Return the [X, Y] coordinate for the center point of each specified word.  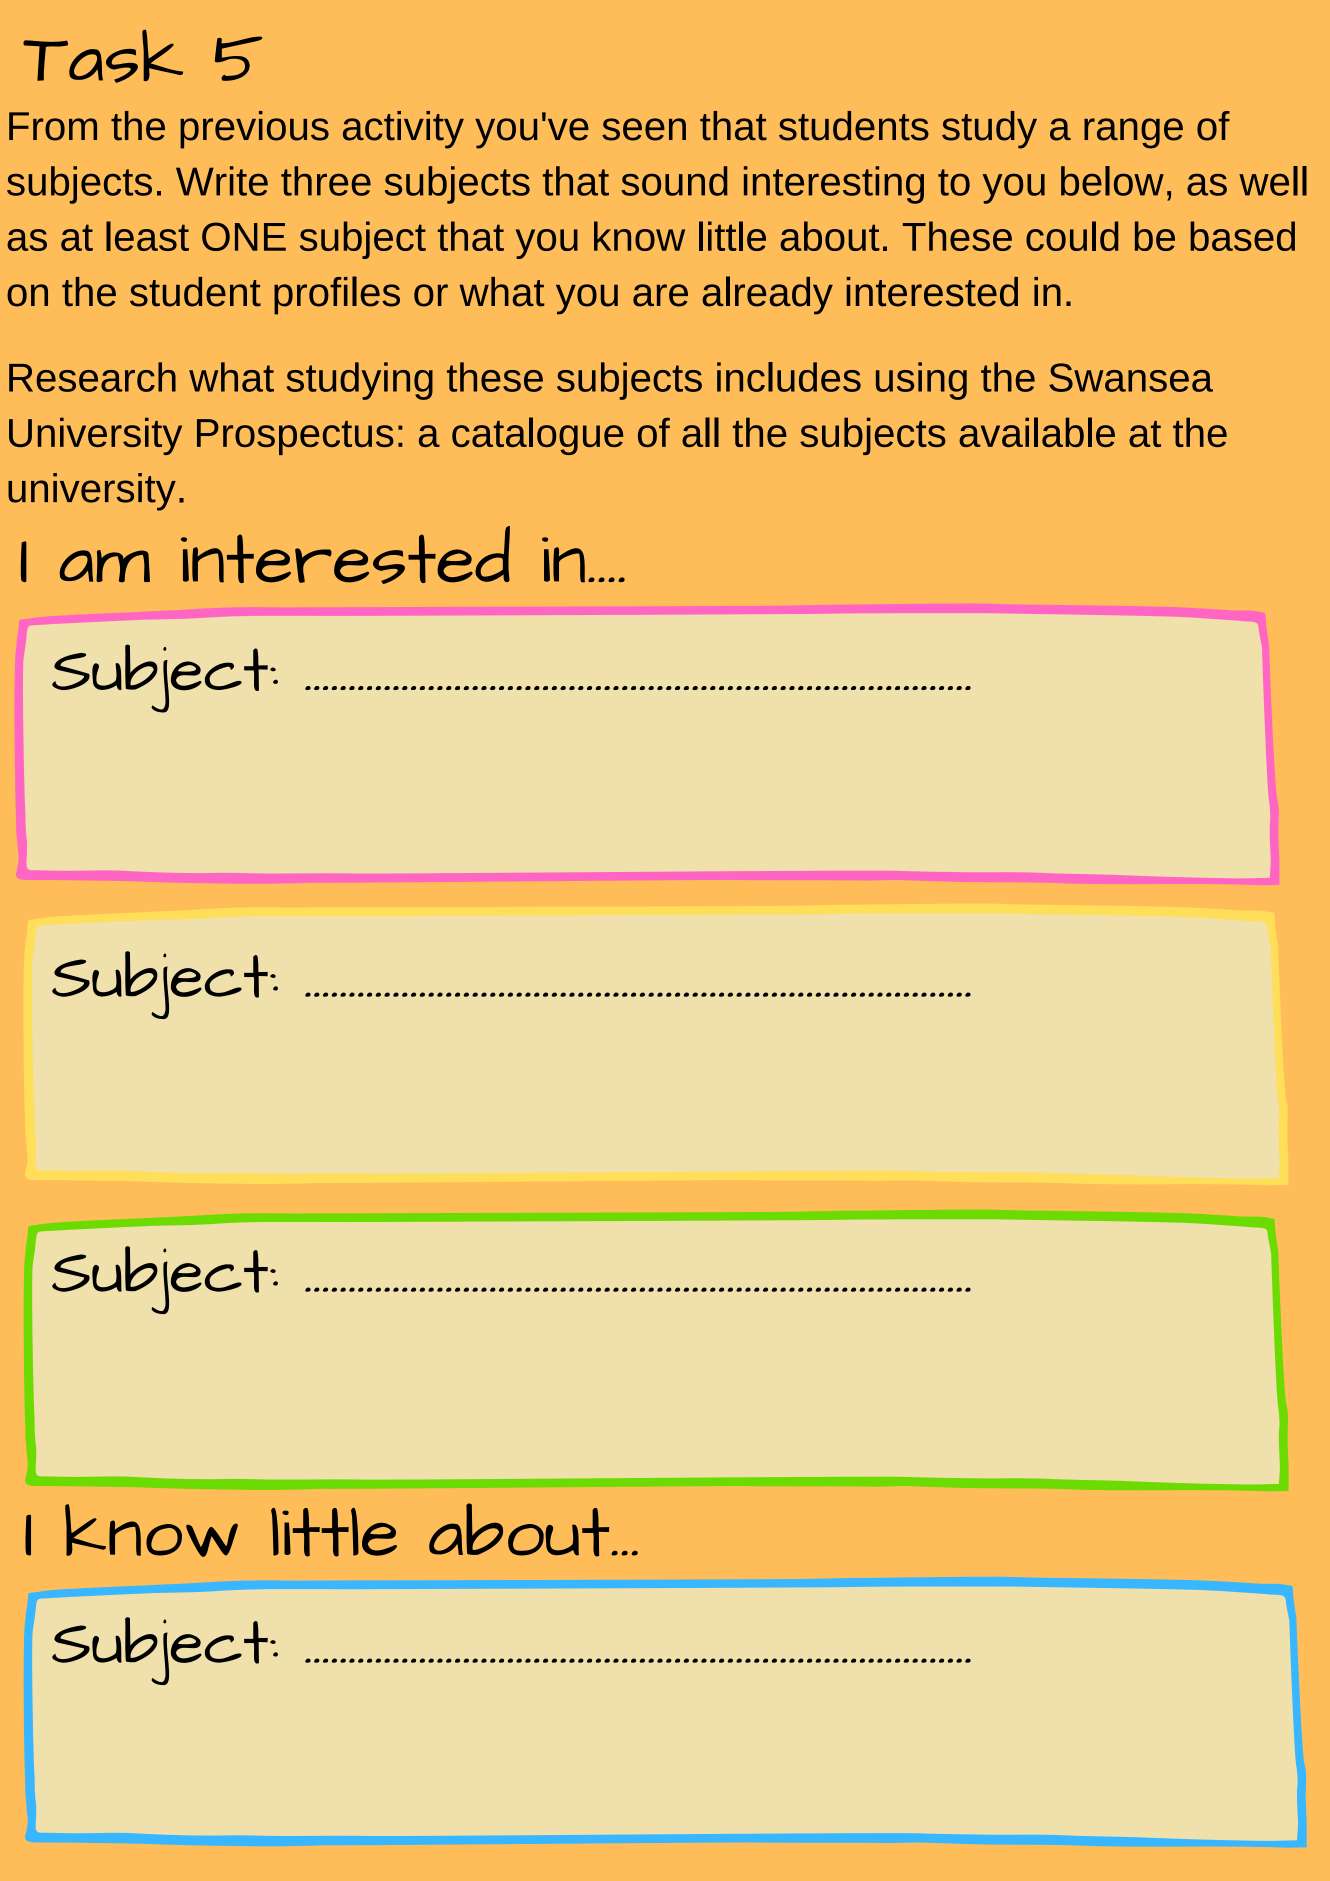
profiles [337, 295]
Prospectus [295, 437]
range [1133, 133]
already [767, 295]
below [1112, 181]
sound [674, 181]
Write [222, 181]
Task [103, 56]
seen [644, 129]
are [660, 295]
